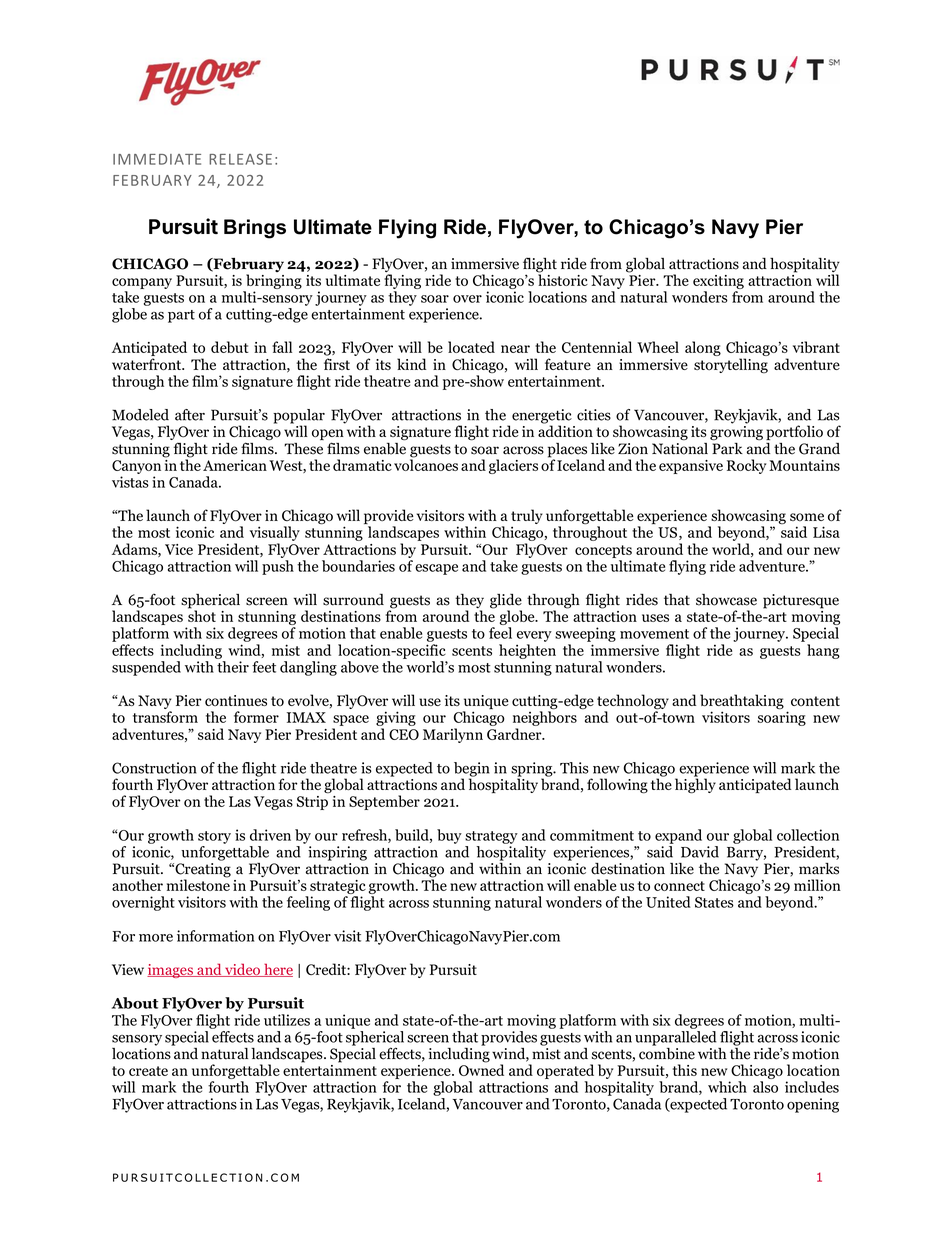  Describe the element at coordinates (202, 615) in the screenshot. I see `shot` at that location.
